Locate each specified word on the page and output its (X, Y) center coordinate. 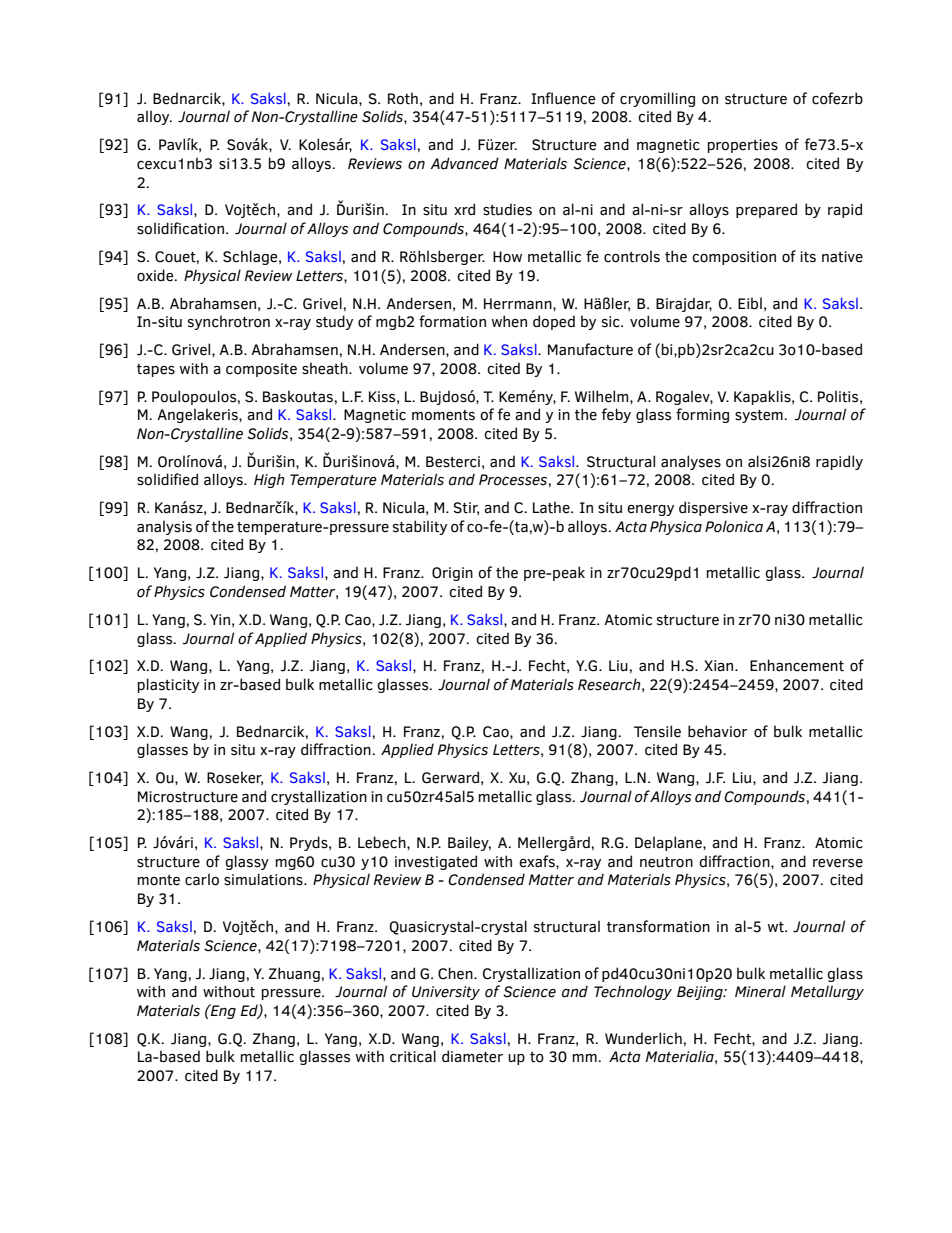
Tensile (657, 731)
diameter (472, 1056)
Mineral (760, 991)
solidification (180, 228)
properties (743, 146)
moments (443, 415)
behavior (718, 731)
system (760, 416)
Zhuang (295, 974)
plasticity (168, 685)
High (269, 480)
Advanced (464, 163)
